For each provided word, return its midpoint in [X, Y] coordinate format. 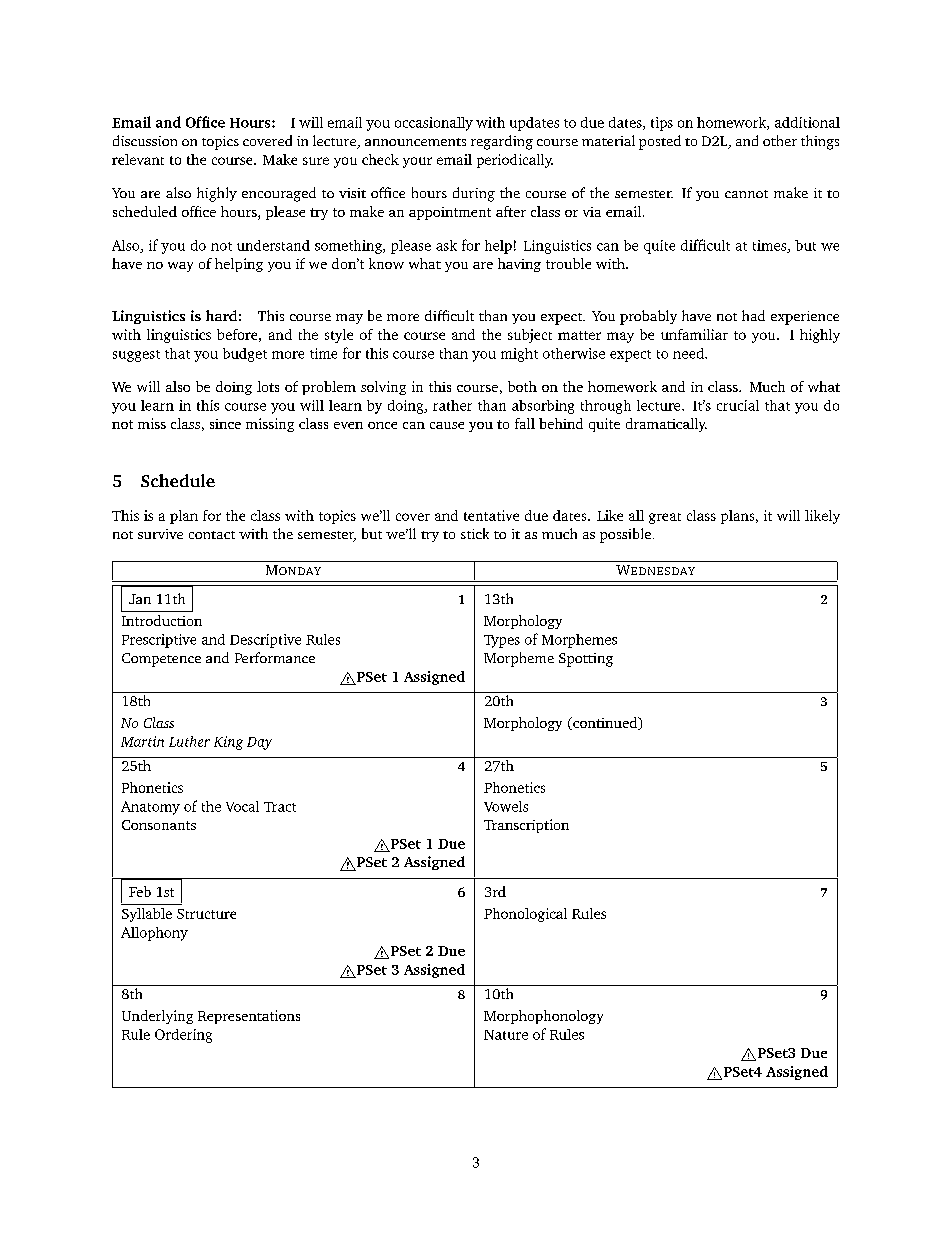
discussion [145, 140]
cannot [746, 194]
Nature [506, 1035]
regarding [502, 142]
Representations [249, 1017]
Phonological [525, 915]
